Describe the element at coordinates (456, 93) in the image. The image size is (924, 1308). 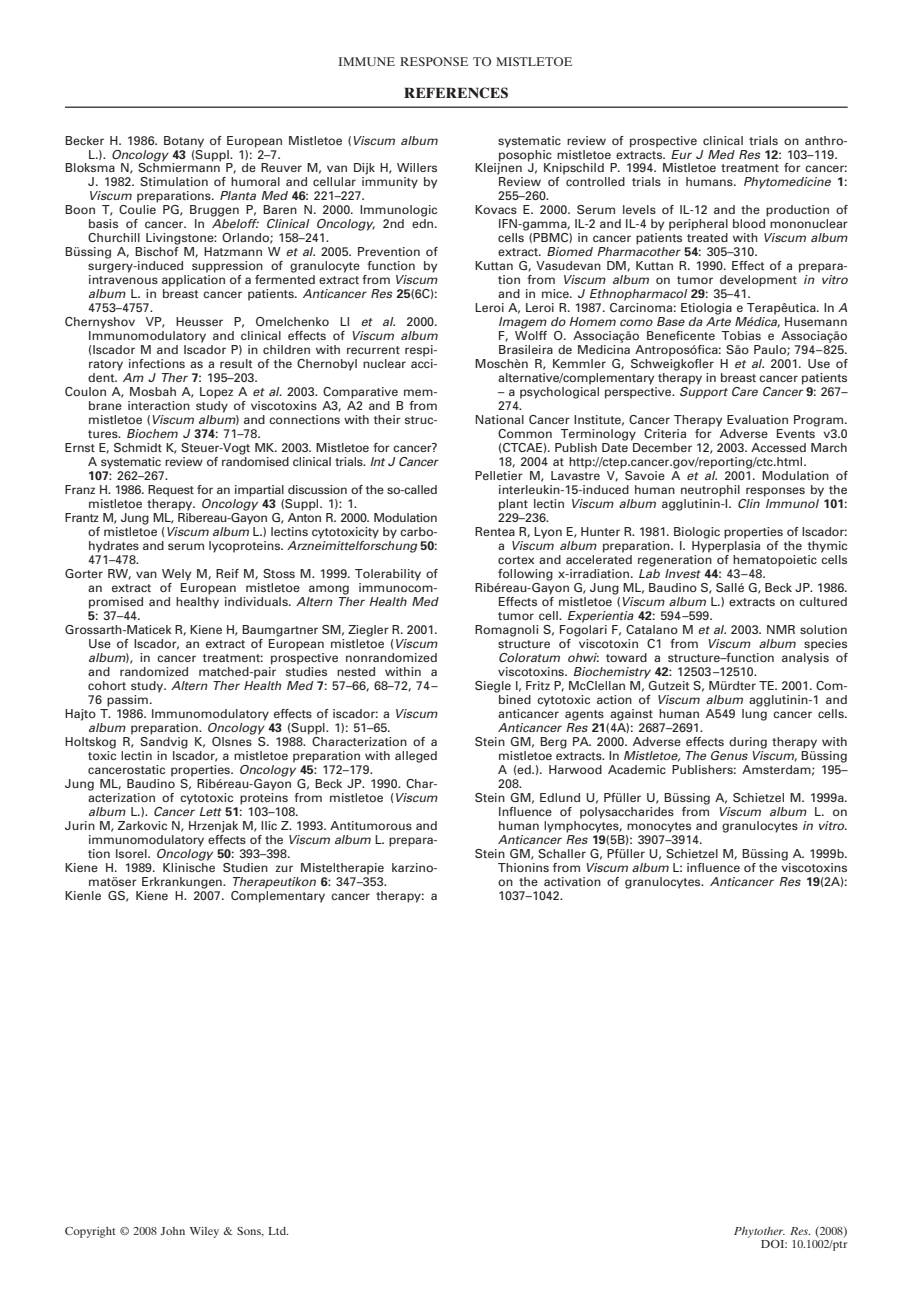
I see `REFERENCES` at that location.
